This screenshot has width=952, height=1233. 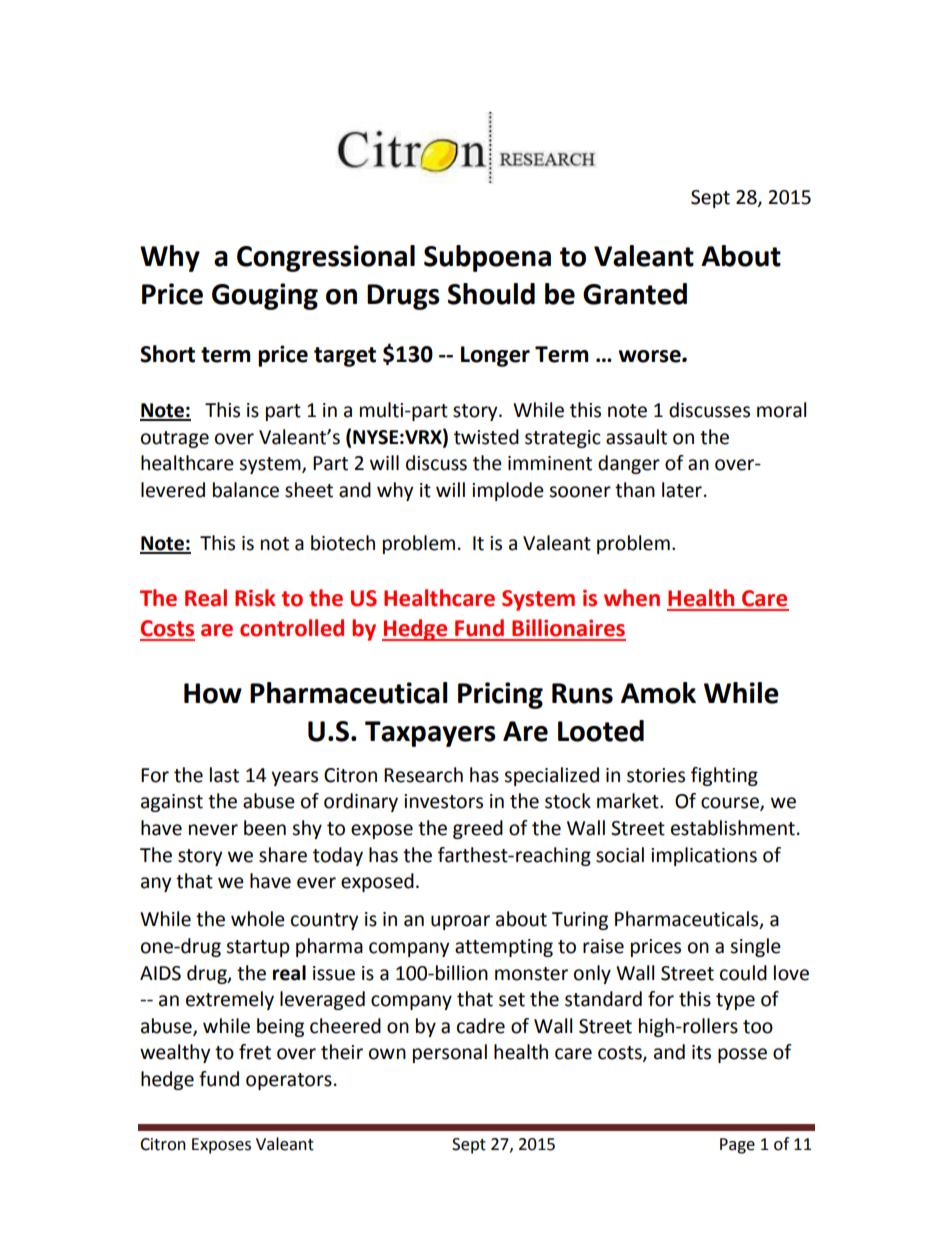 I want to click on personal, so click(x=450, y=1053).
